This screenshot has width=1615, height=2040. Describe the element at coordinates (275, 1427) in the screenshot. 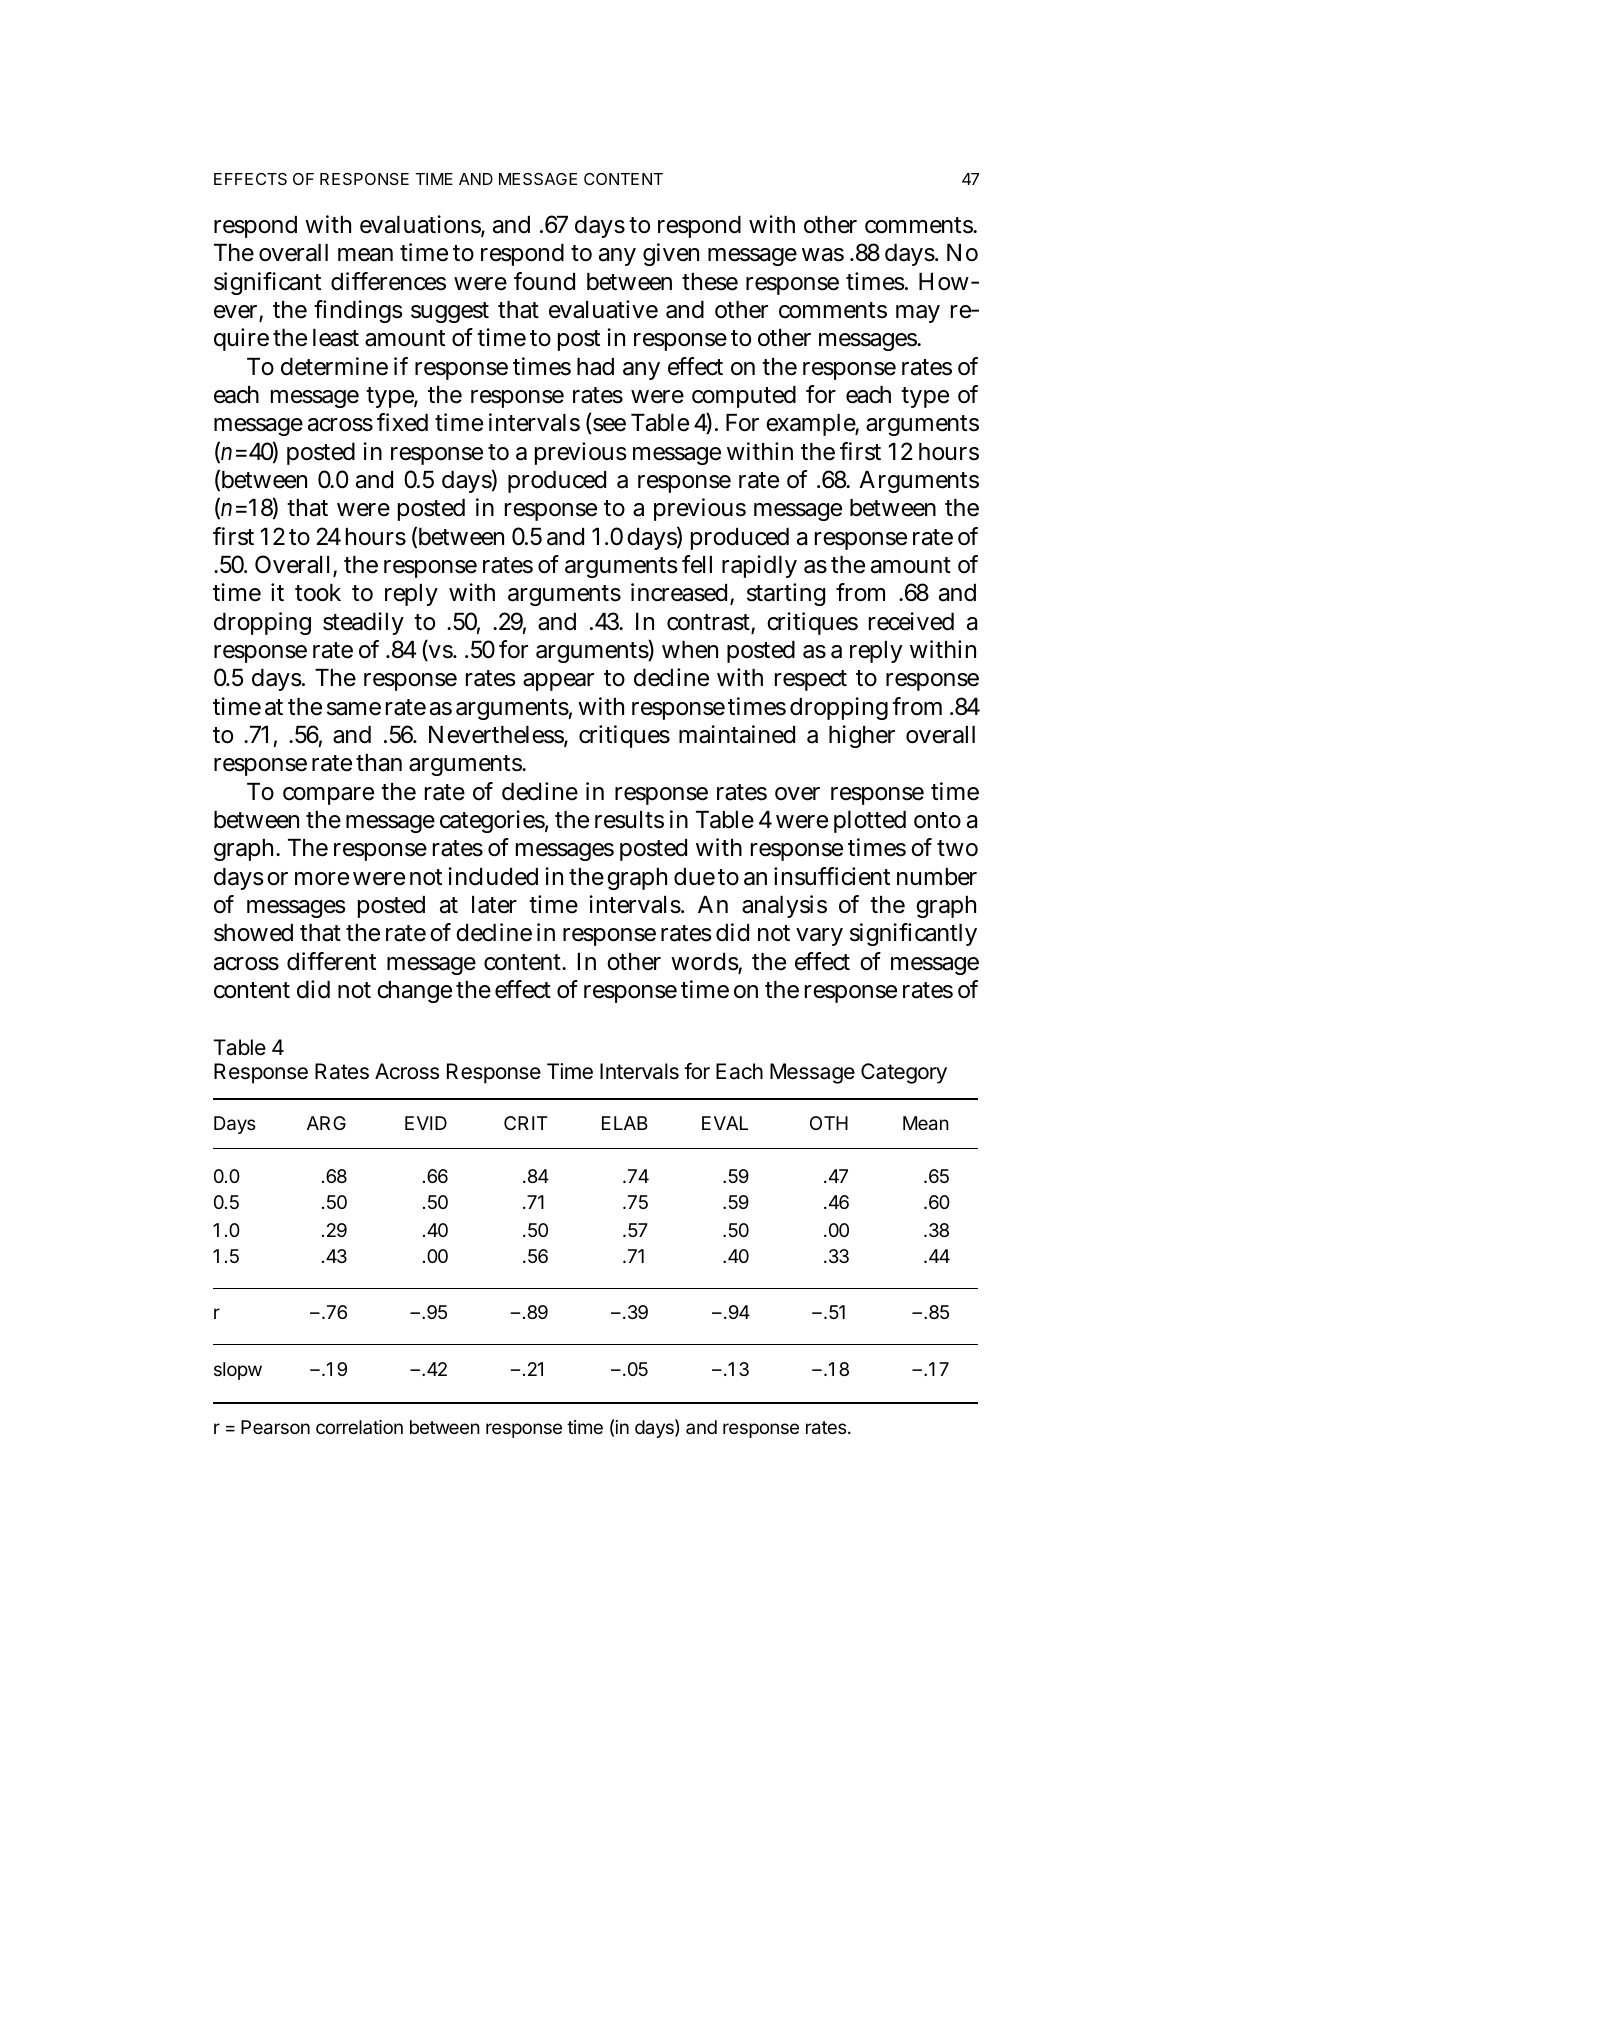

I see `Pearson` at that location.
